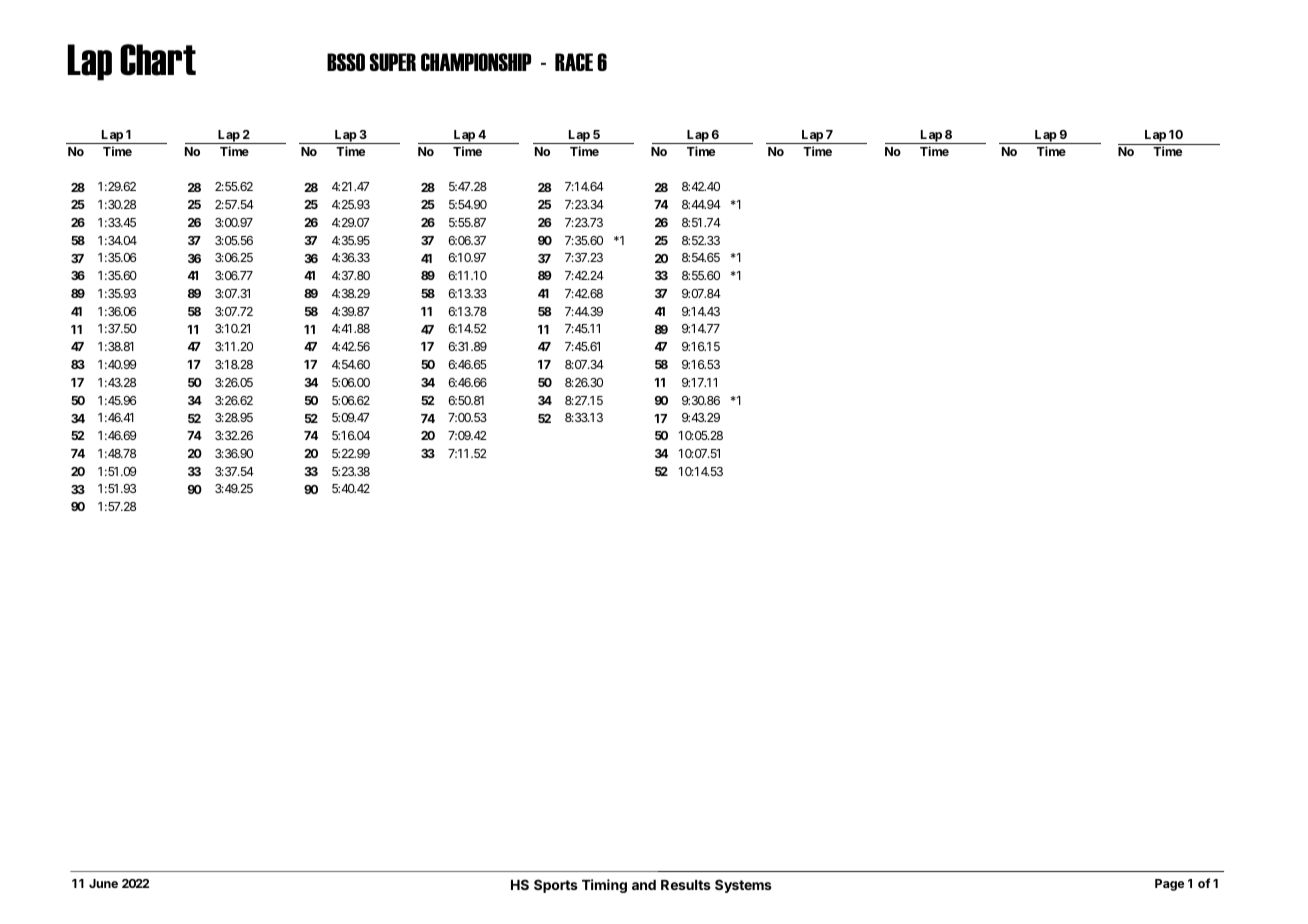 The height and width of the screenshot is (924, 1308). What do you see at coordinates (158, 60) in the screenshot?
I see `Chart` at bounding box center [158, 60].
